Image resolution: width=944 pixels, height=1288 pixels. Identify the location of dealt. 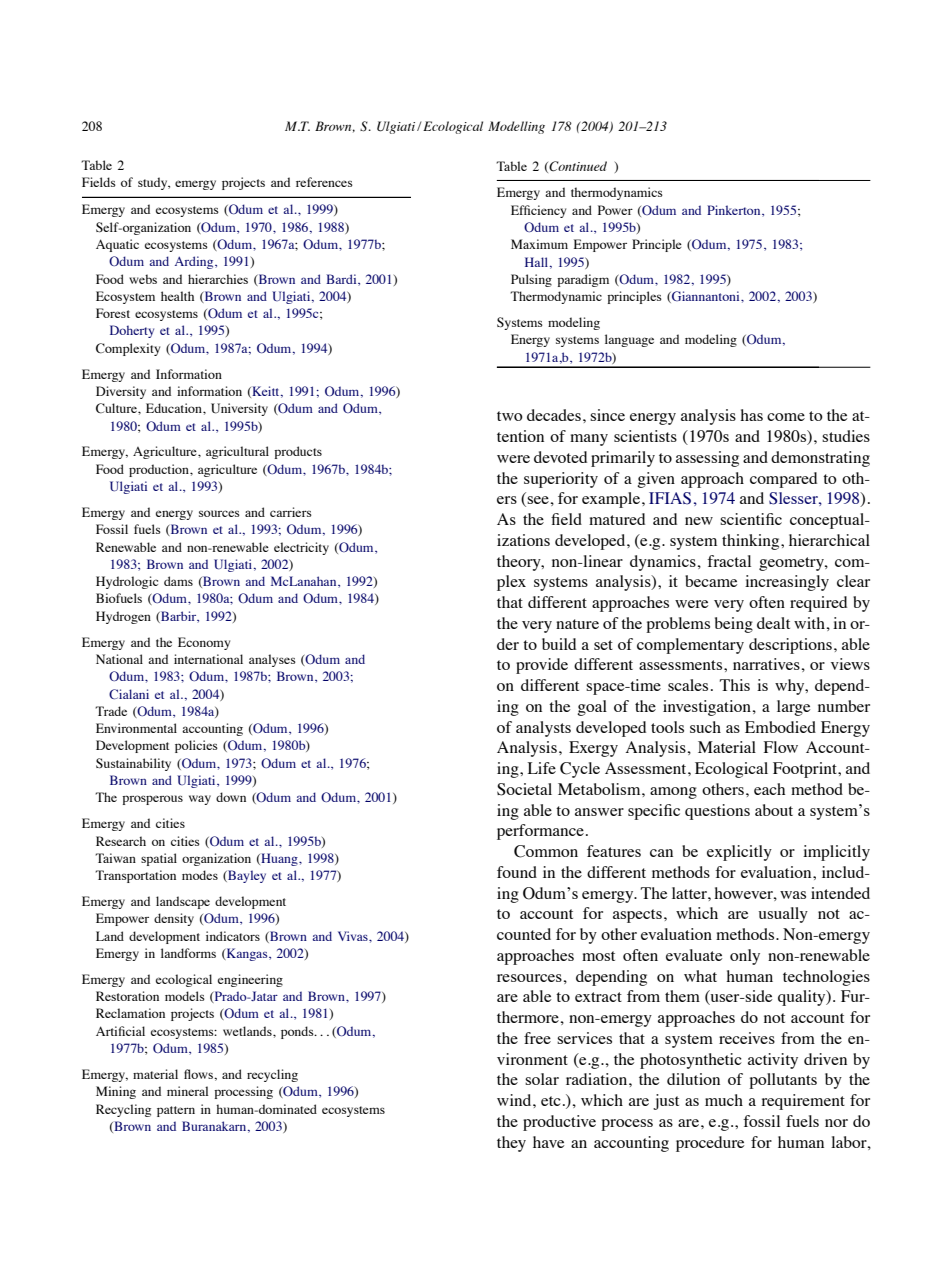
(773, 623).
